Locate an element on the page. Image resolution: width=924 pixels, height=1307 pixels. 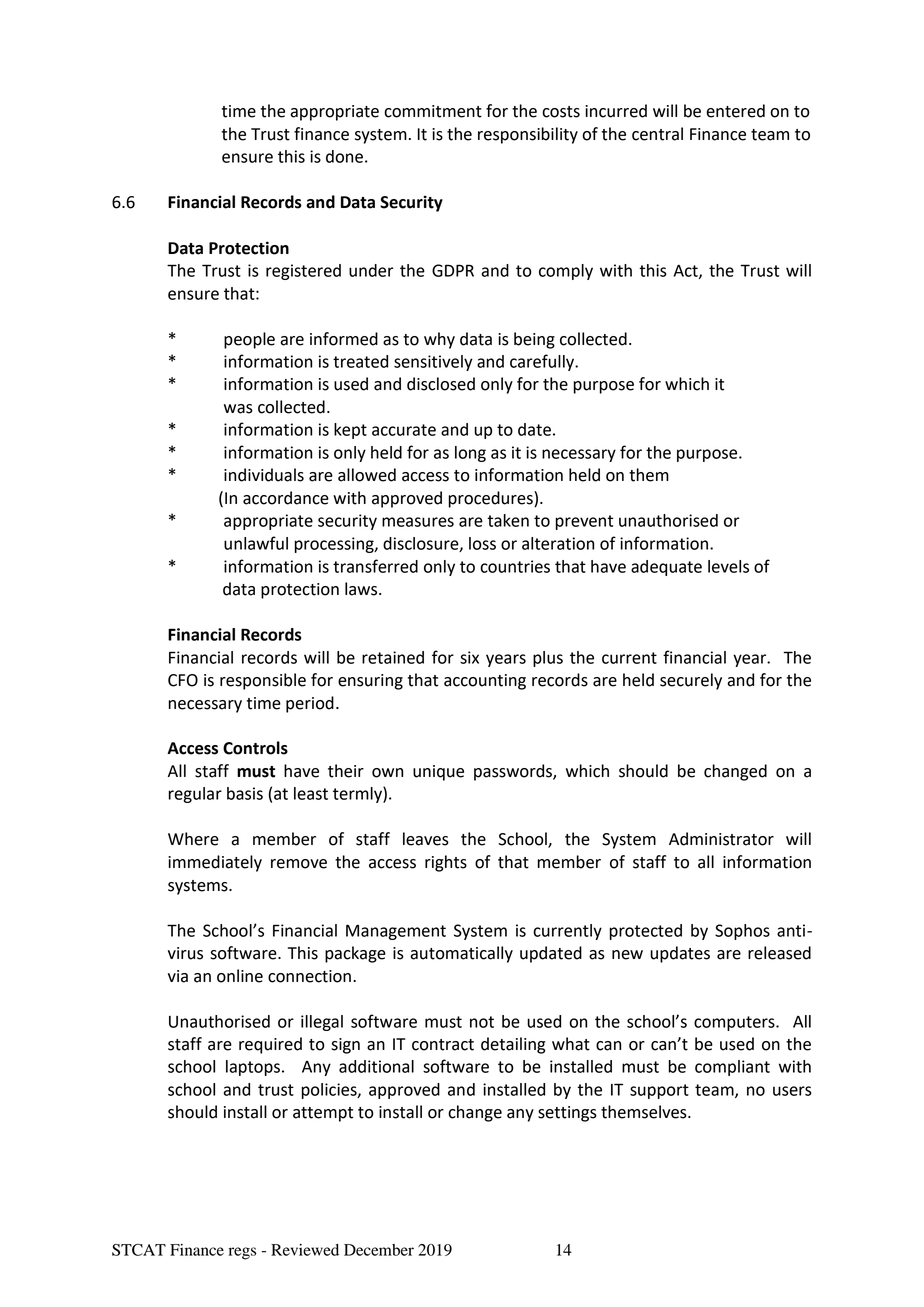
procedures is located at coordinates (491, 499).
